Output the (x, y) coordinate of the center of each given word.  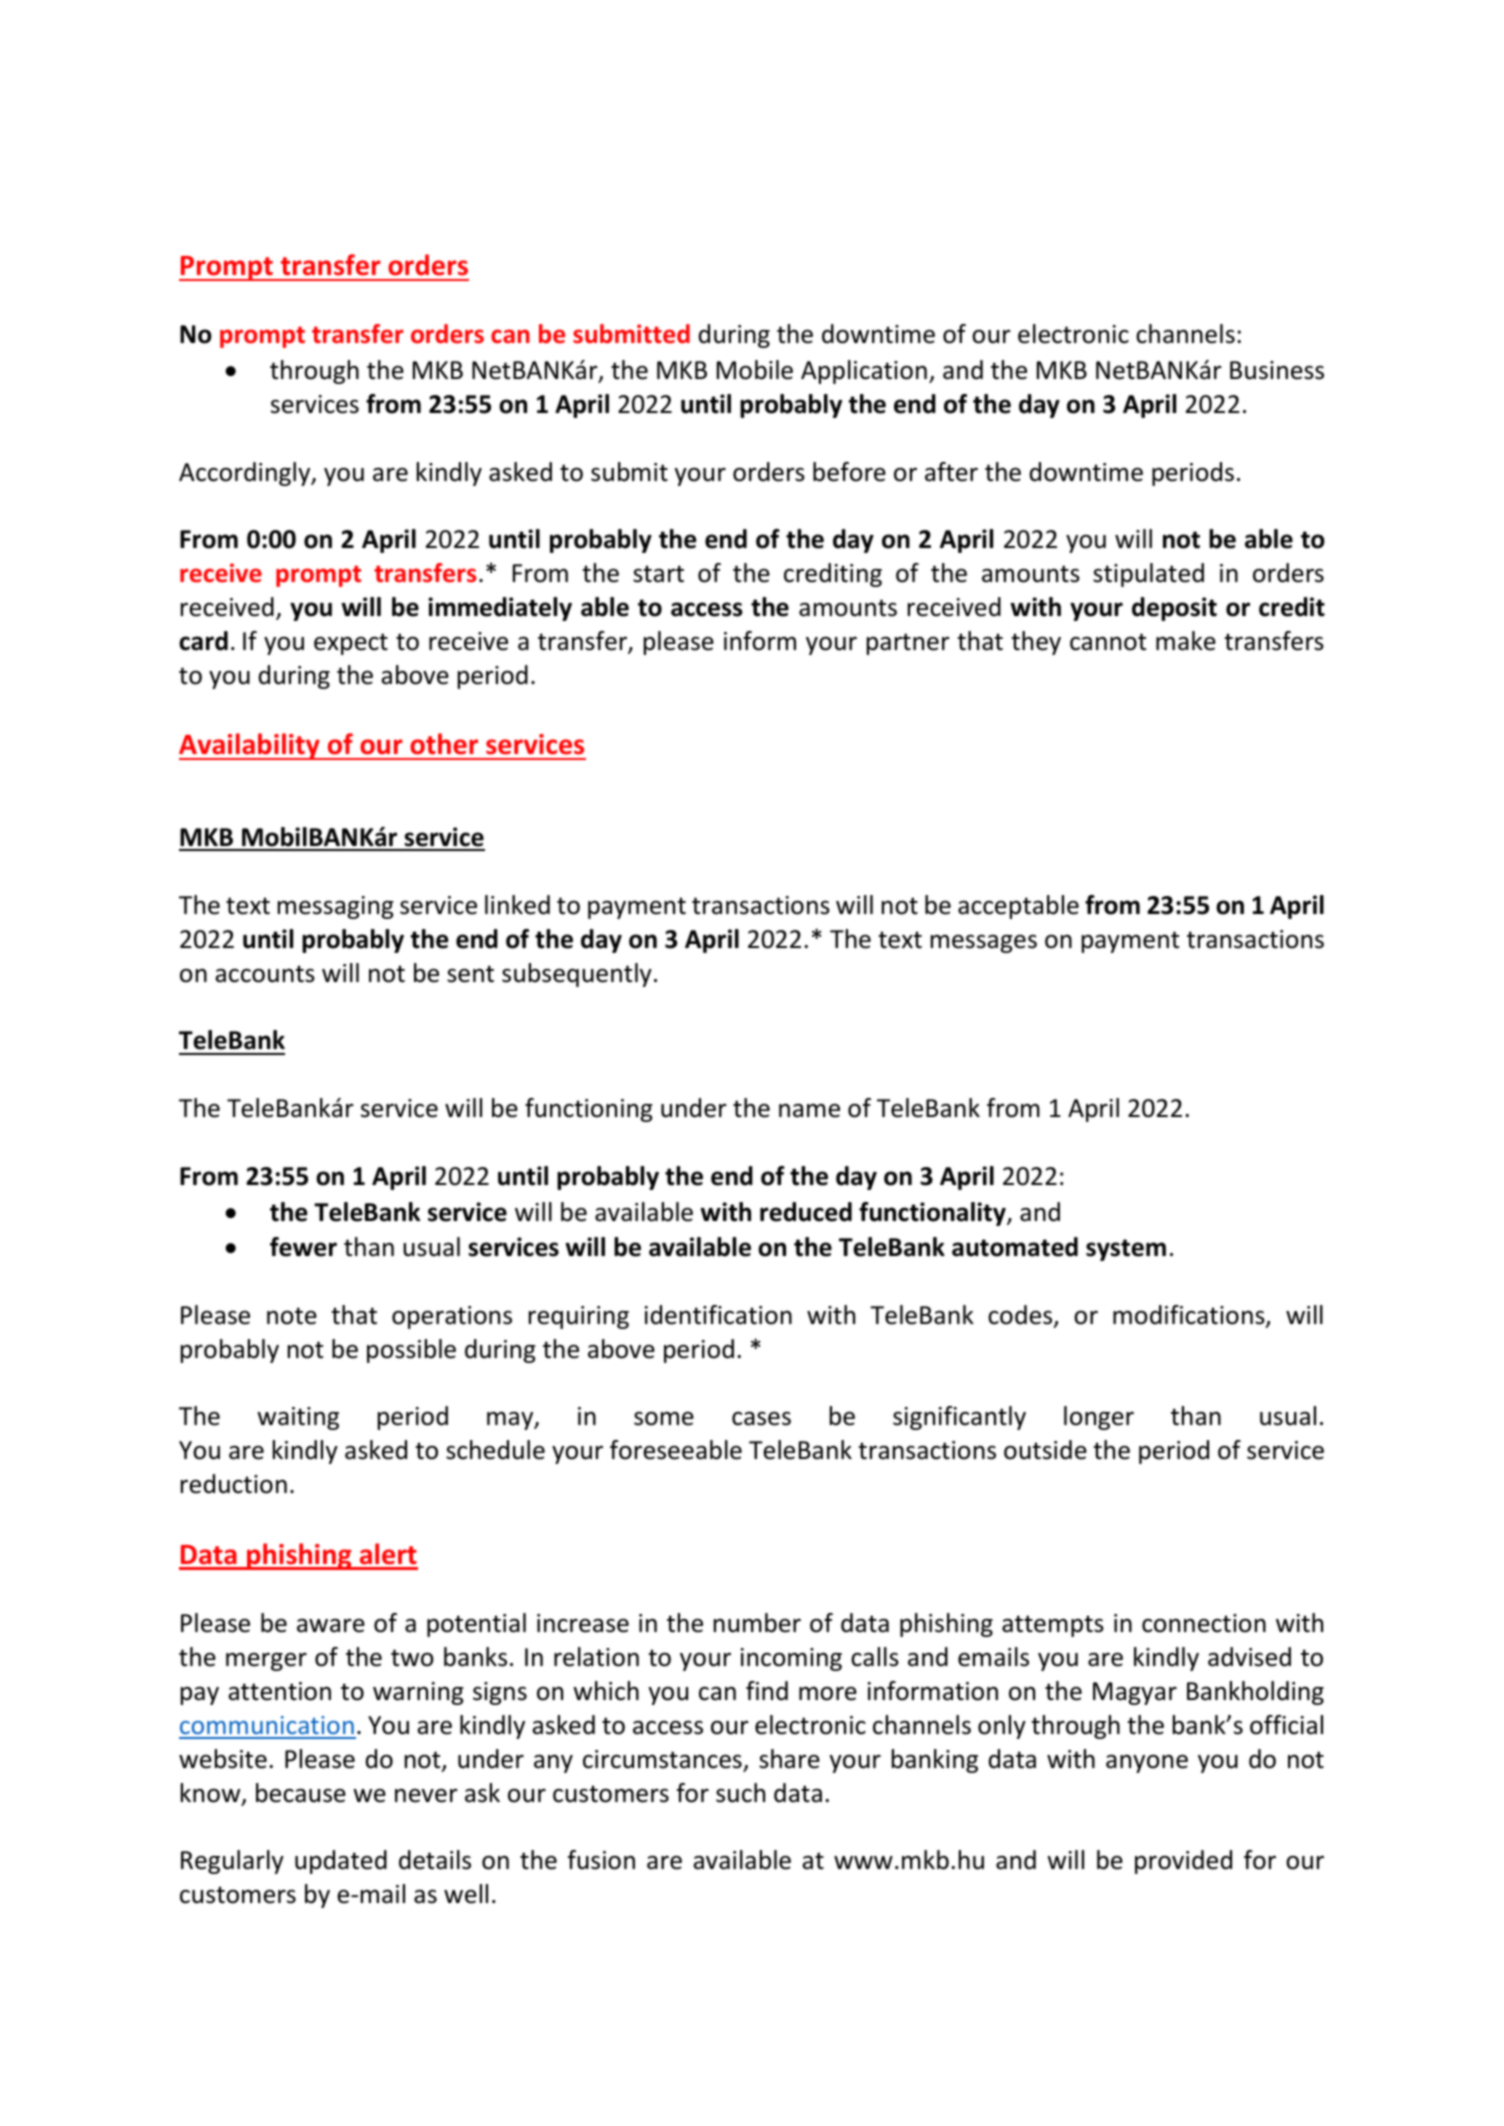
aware (331, 1626)
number (757, 1623)
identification (718, 1315)
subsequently (577, 975)
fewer (303, 1247)
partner (908, 644)
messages (984, 944)
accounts (265, 974)
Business (1277, 370)
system (1126, 1250)
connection (1204, 1623)
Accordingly (246, 474)
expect (351, 644)
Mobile (755, 370)
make (1186, 641)
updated (341, 1862)
